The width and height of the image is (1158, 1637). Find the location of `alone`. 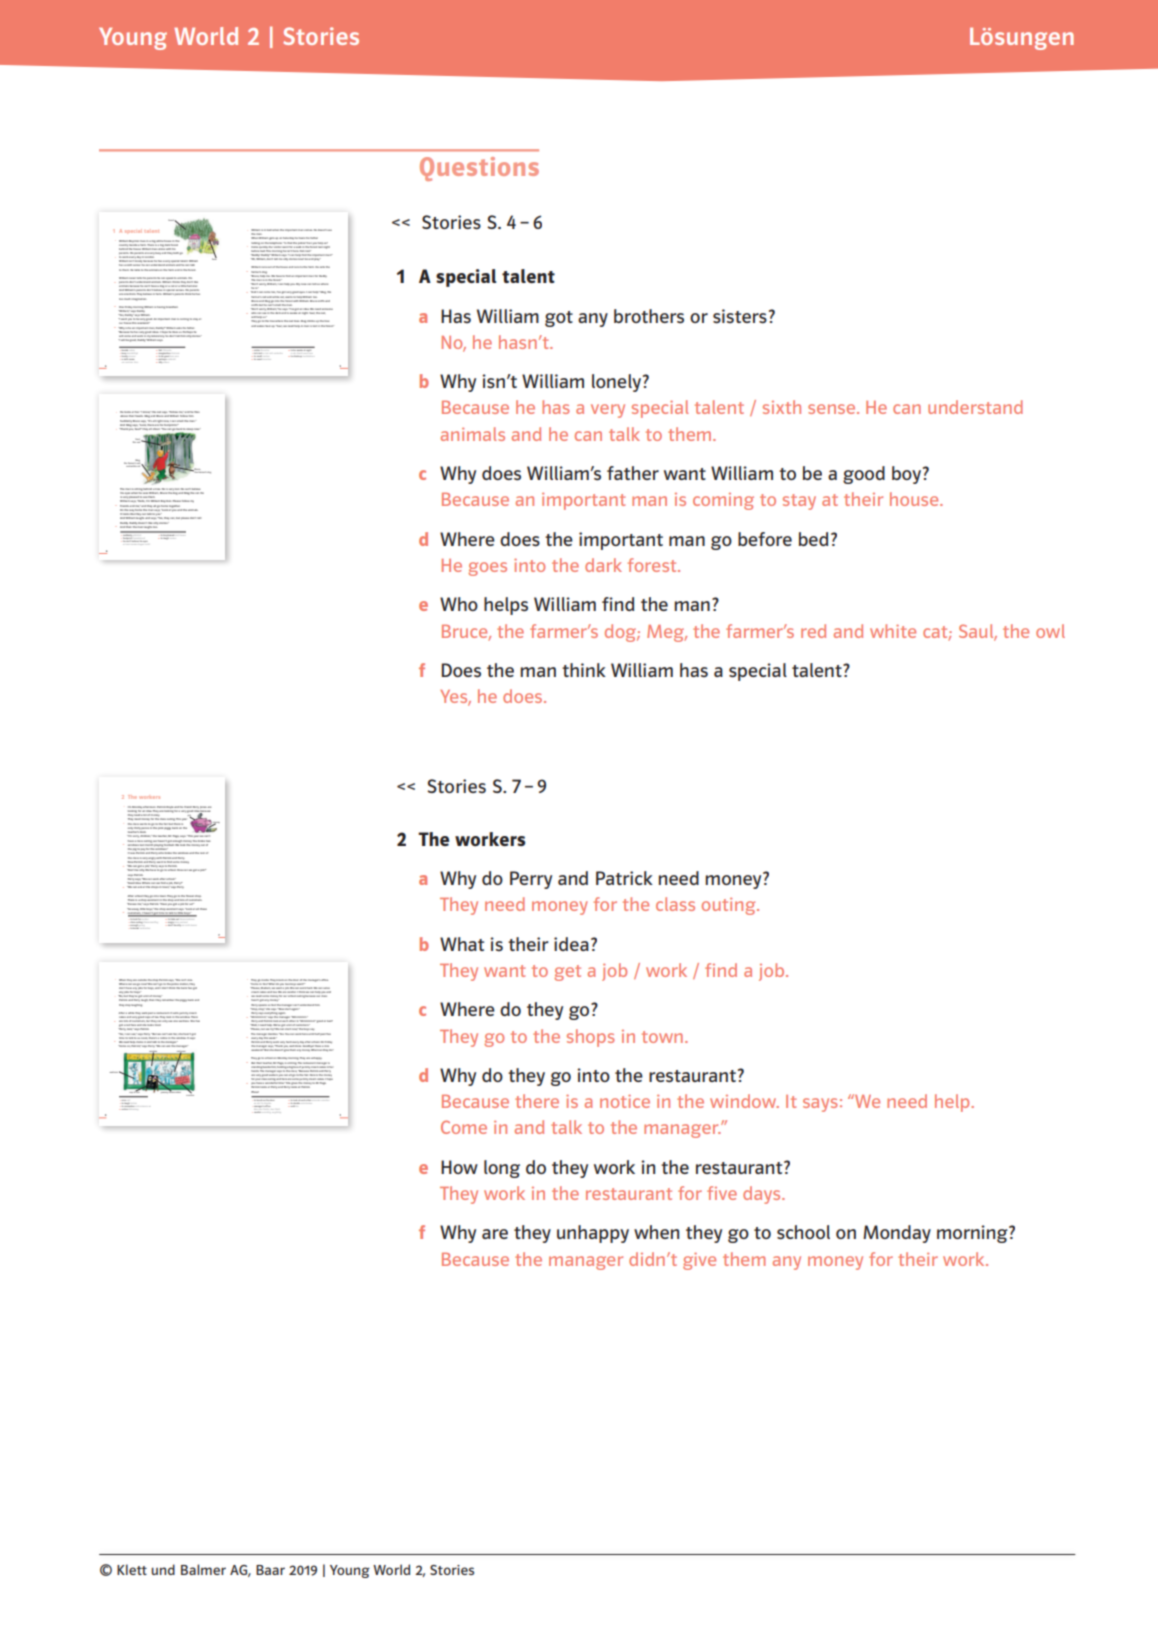

alone is located at coordinates (161, 247).
